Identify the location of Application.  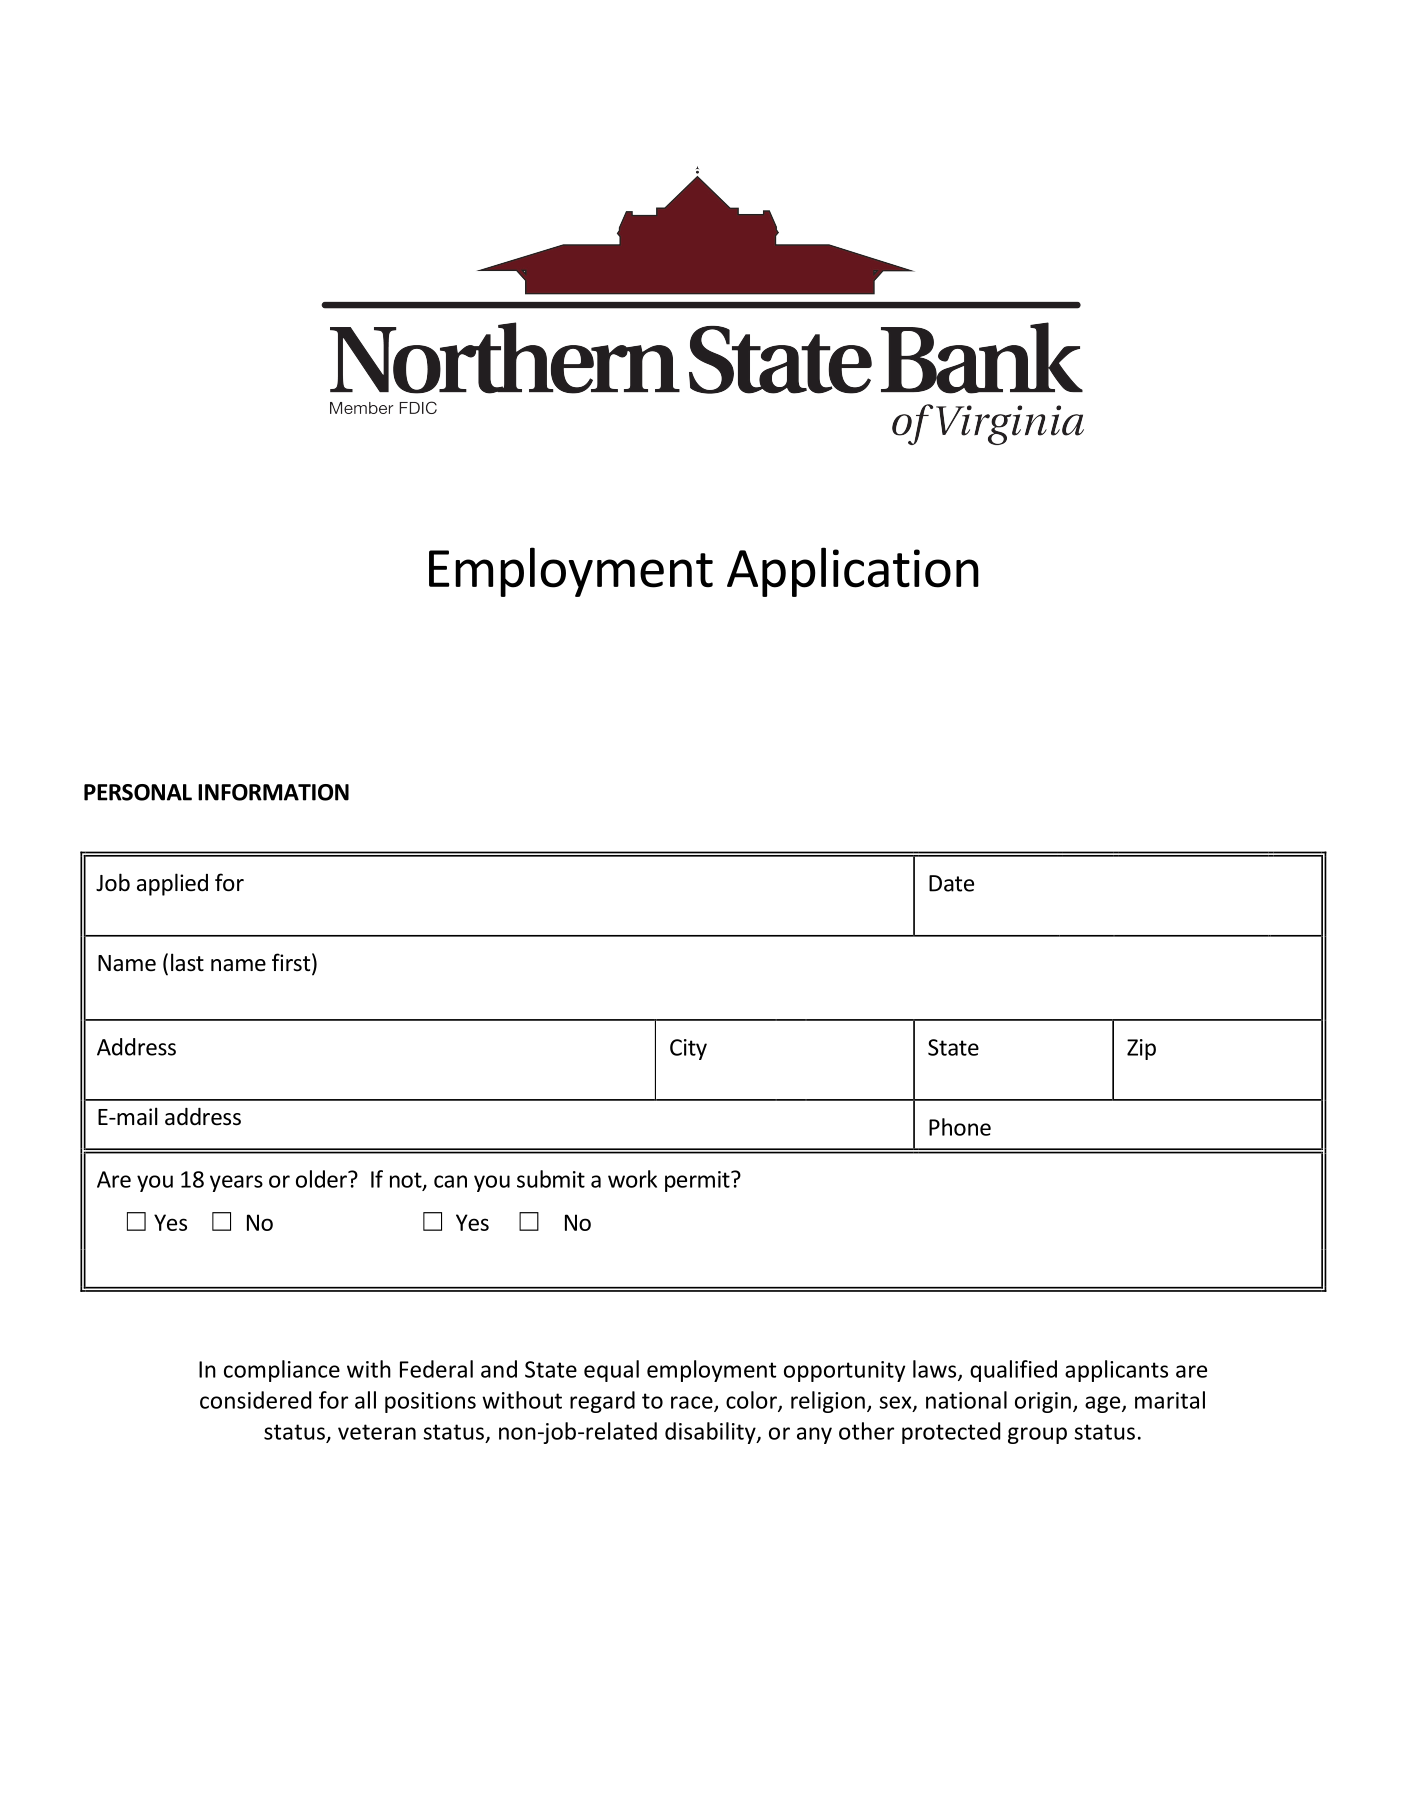
(853, 572).
